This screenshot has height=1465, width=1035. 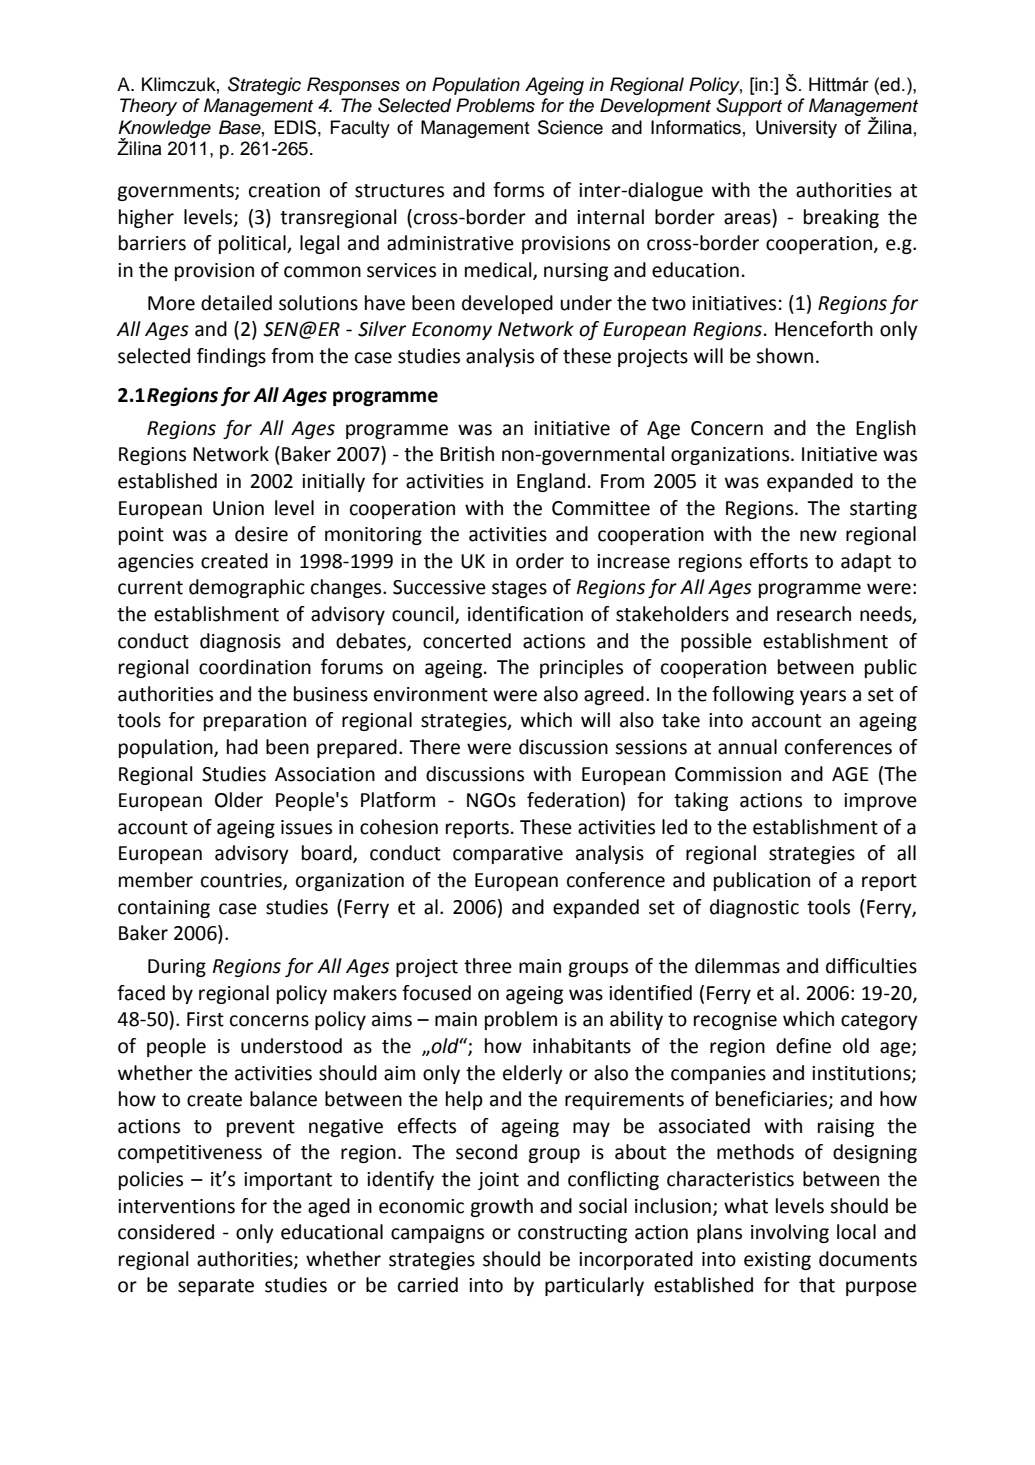 What do you see at coordinates (501, 1207) in the screenshot?
I see `growth` at bounding box center [501, 1207].
